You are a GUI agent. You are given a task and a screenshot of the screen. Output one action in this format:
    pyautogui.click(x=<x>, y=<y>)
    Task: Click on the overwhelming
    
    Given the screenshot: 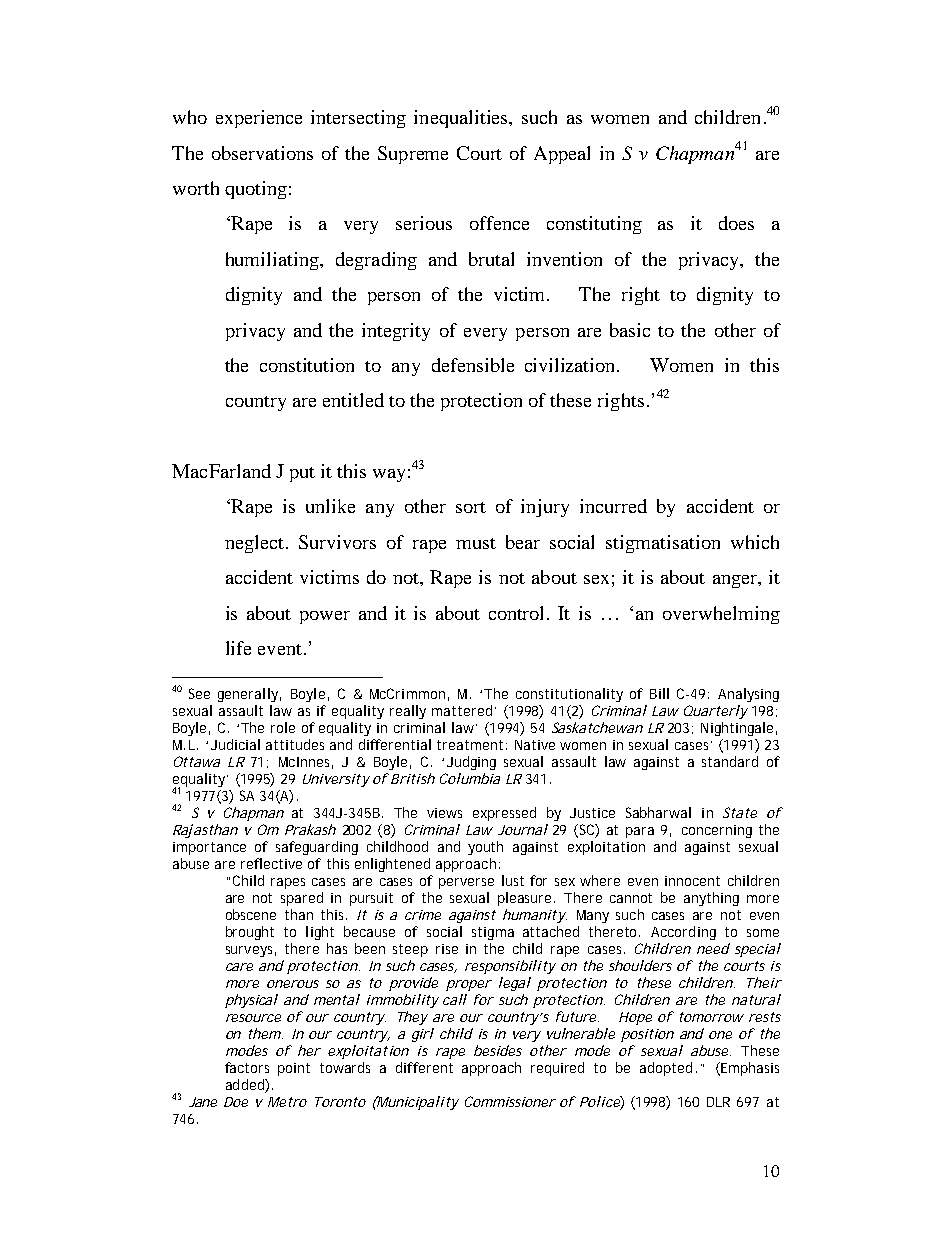 What is the action you would take?
    pyautogui.click(x=721, y=615)
